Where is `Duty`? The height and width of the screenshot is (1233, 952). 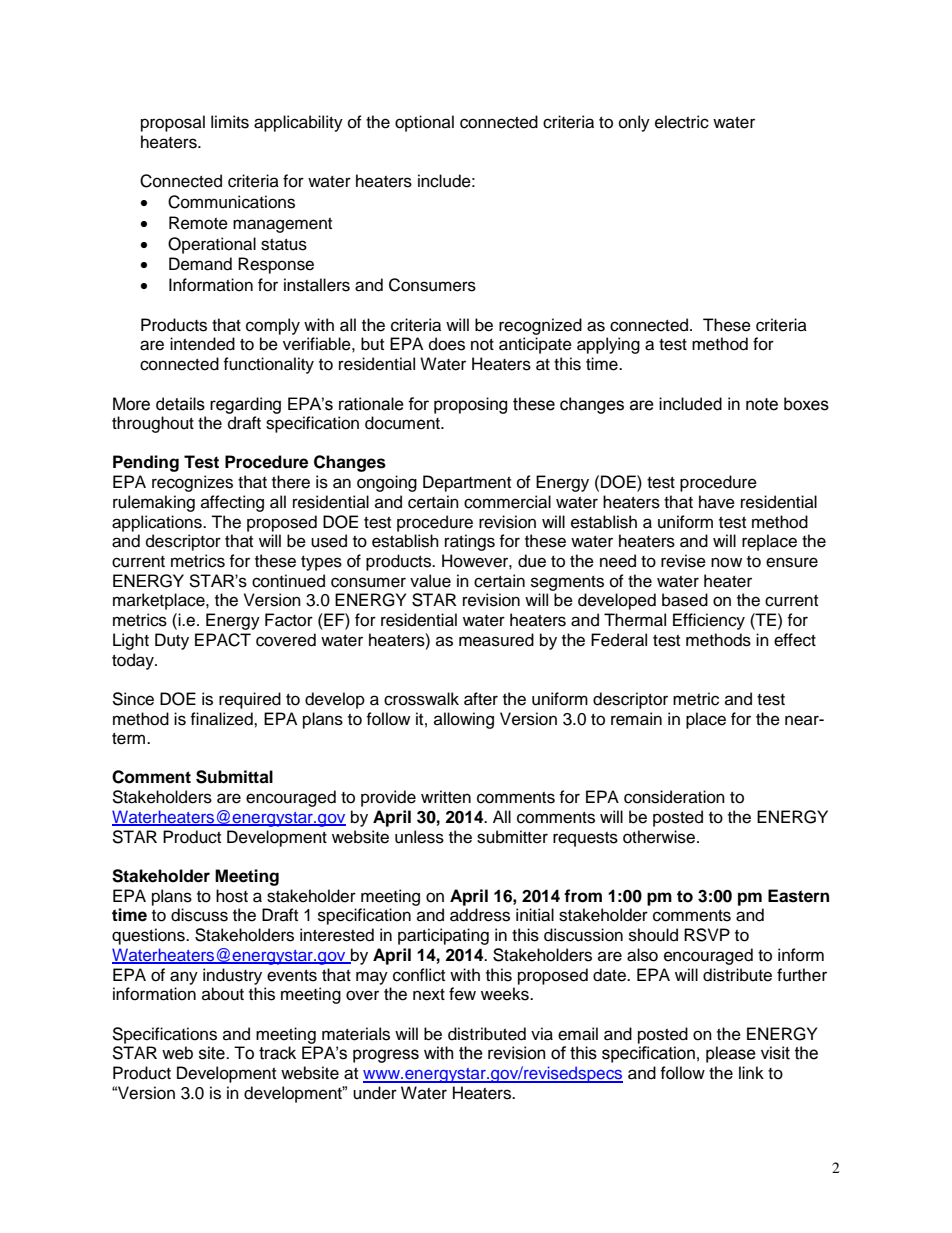 Duty is located at coordinates (172, 641).
